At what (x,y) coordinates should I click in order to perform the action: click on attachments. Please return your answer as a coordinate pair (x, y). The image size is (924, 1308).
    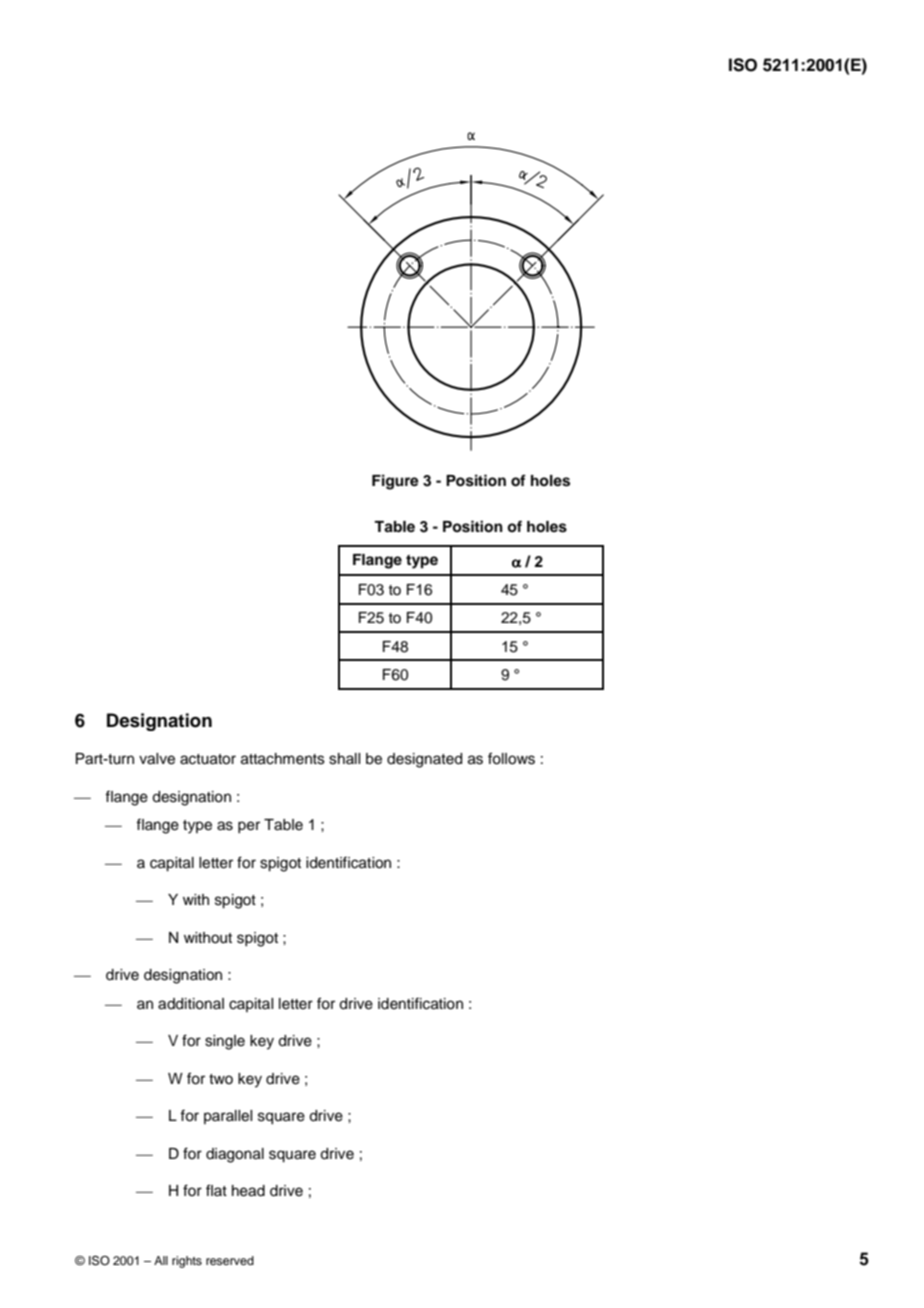
    Looking at the image, I should click on (283, 759).
